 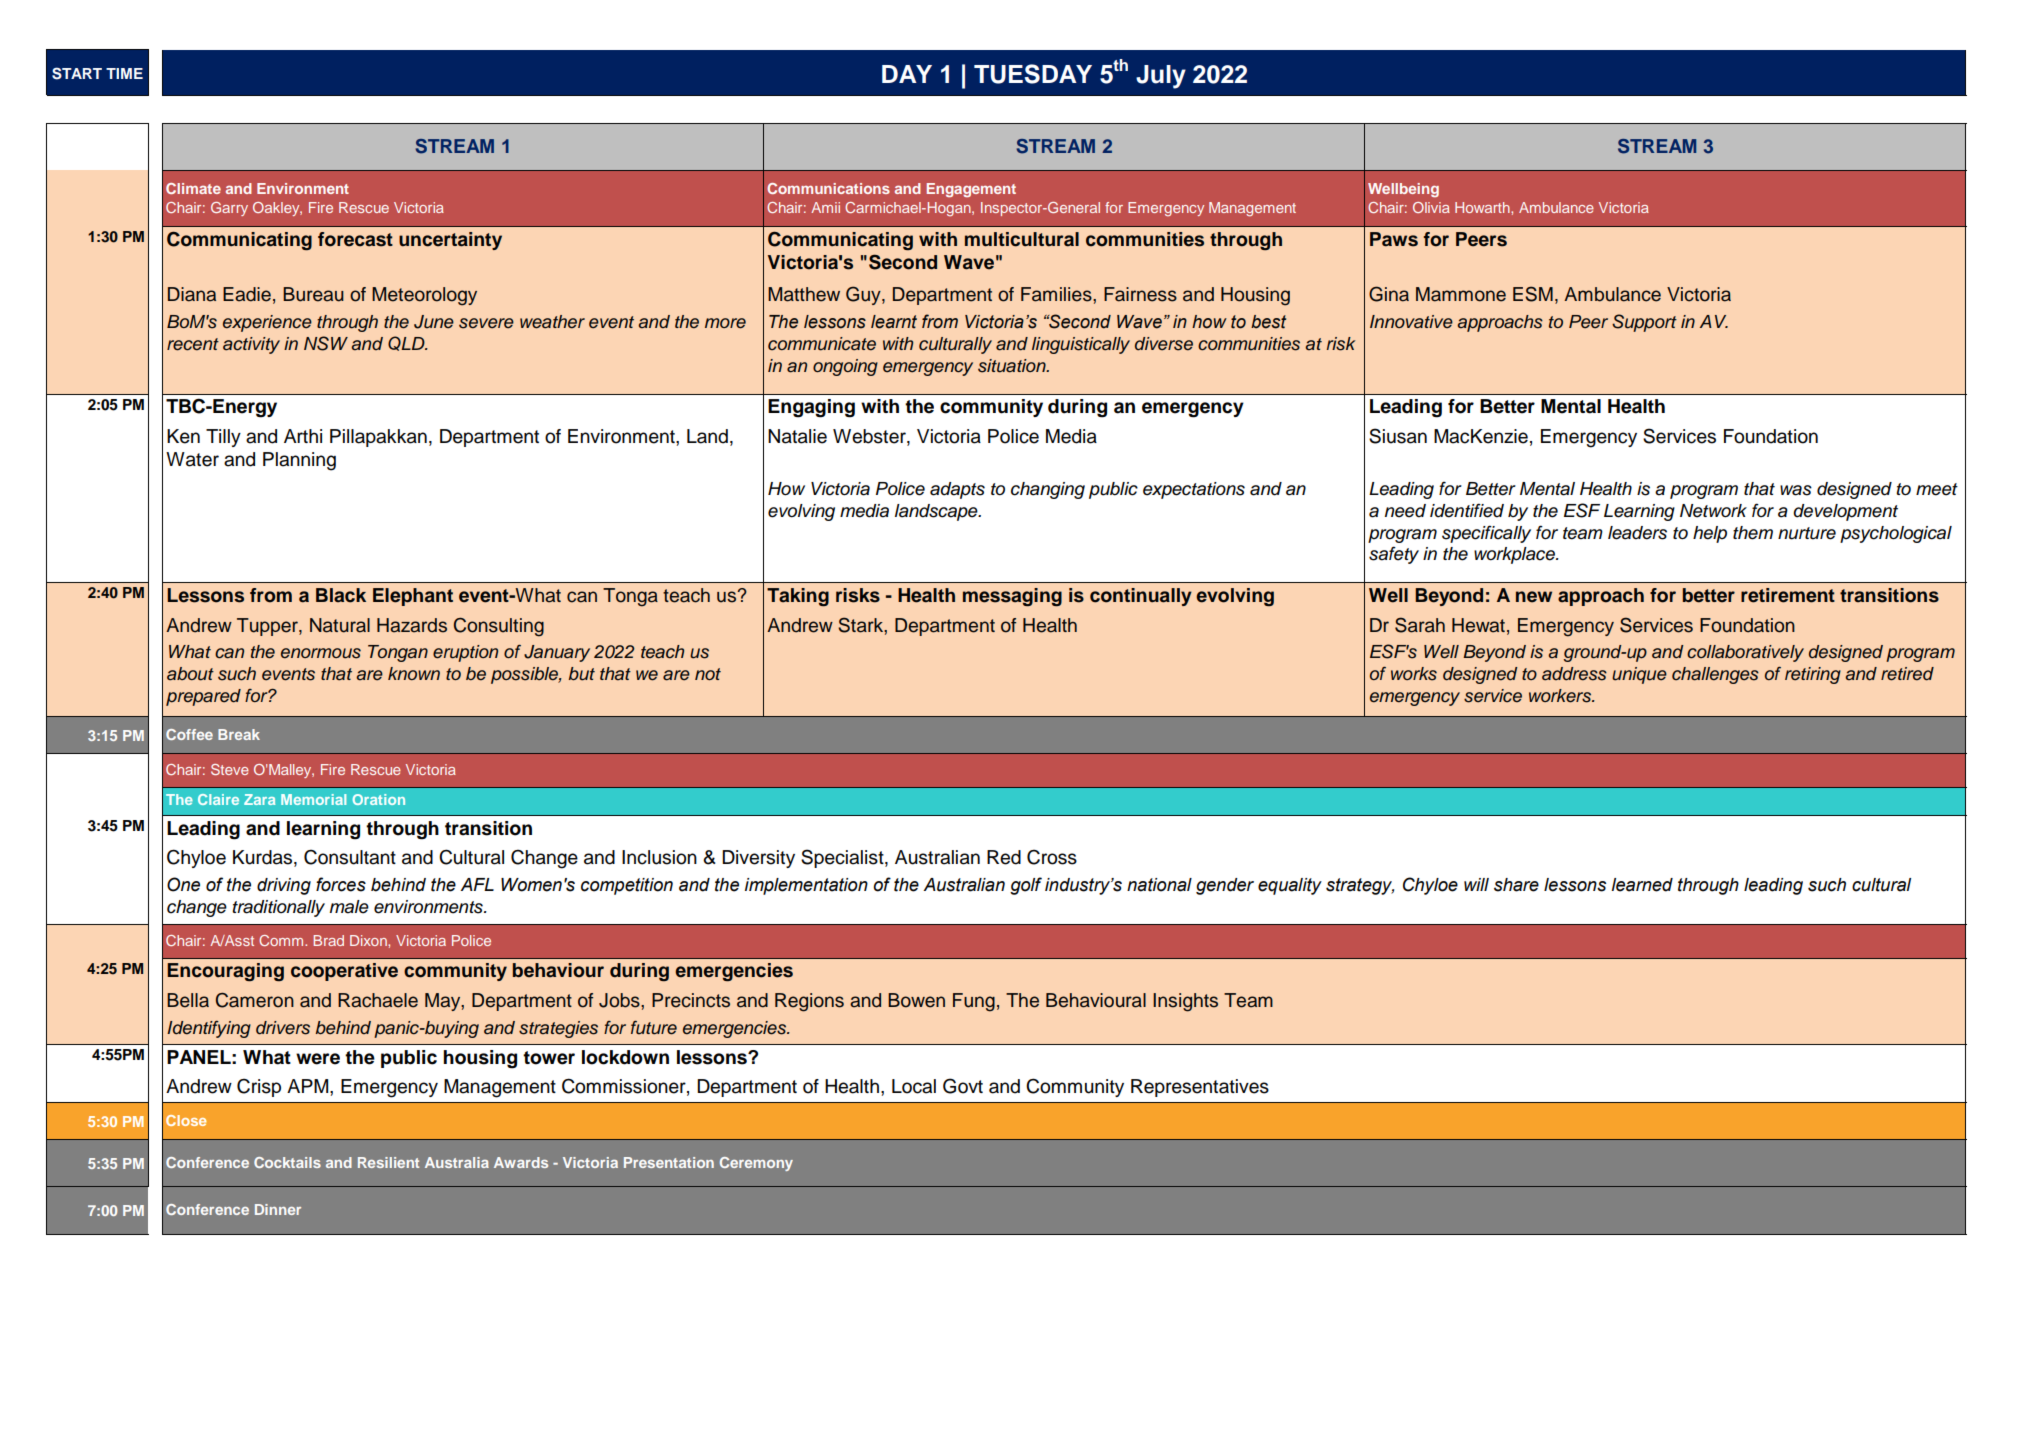 I want to click on Cocktails, so click(x=287, y=1162).
